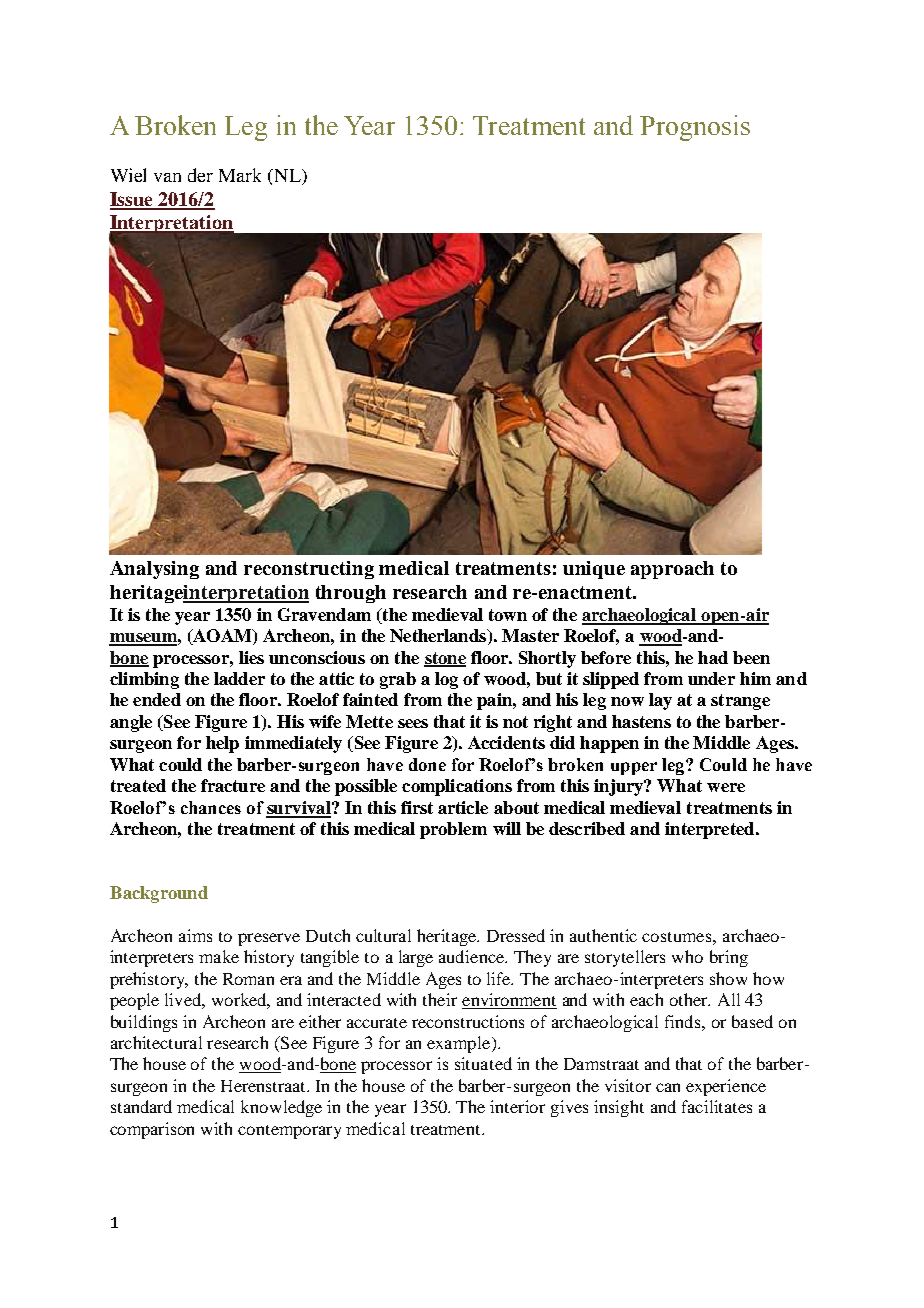  What do you see at coordinates (457, 787) in the document?
I see `complications` at bounding box center [457, 787].
